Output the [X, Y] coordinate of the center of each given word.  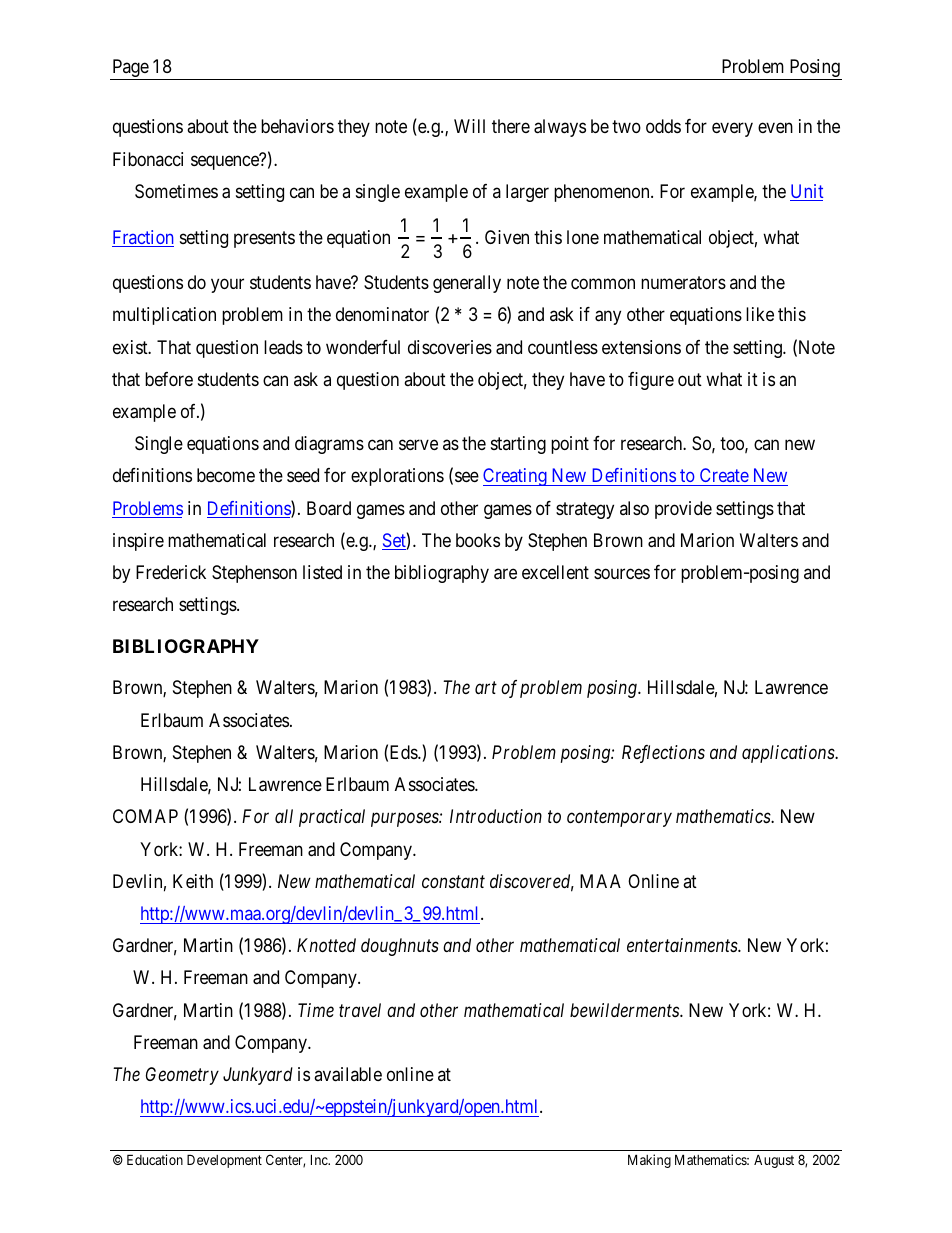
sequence [226, 162]
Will [469, 126]
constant [453, 881]
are [505, 574]
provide [683, 510]
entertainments [683, 945]
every [732, 130]
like [760, 314]
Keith [193, 881]
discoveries [450, 347]
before [169, 379]
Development [224, 1161]
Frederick [171, 572]
